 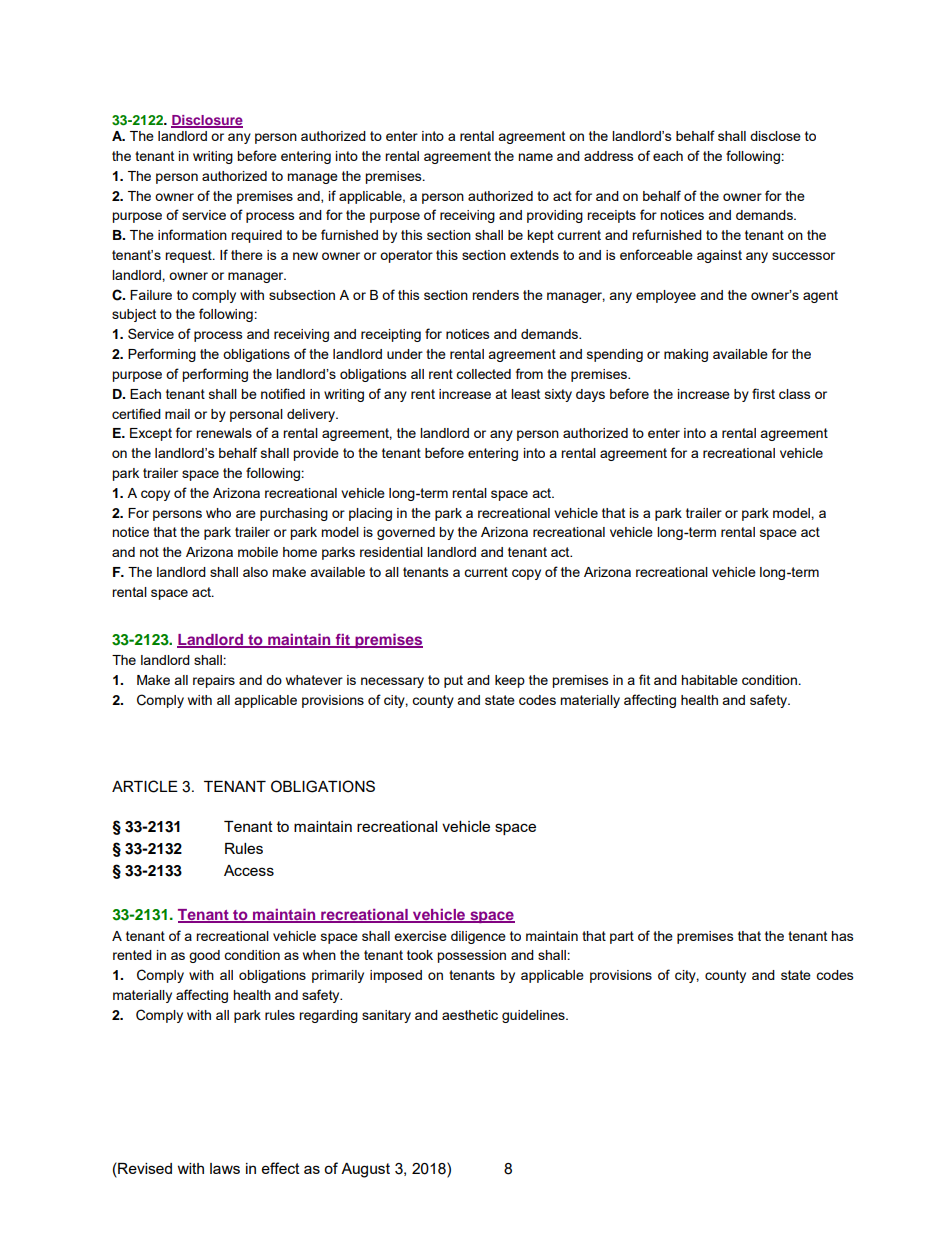 I want to click on laws, so click(x=225, y=1168).
